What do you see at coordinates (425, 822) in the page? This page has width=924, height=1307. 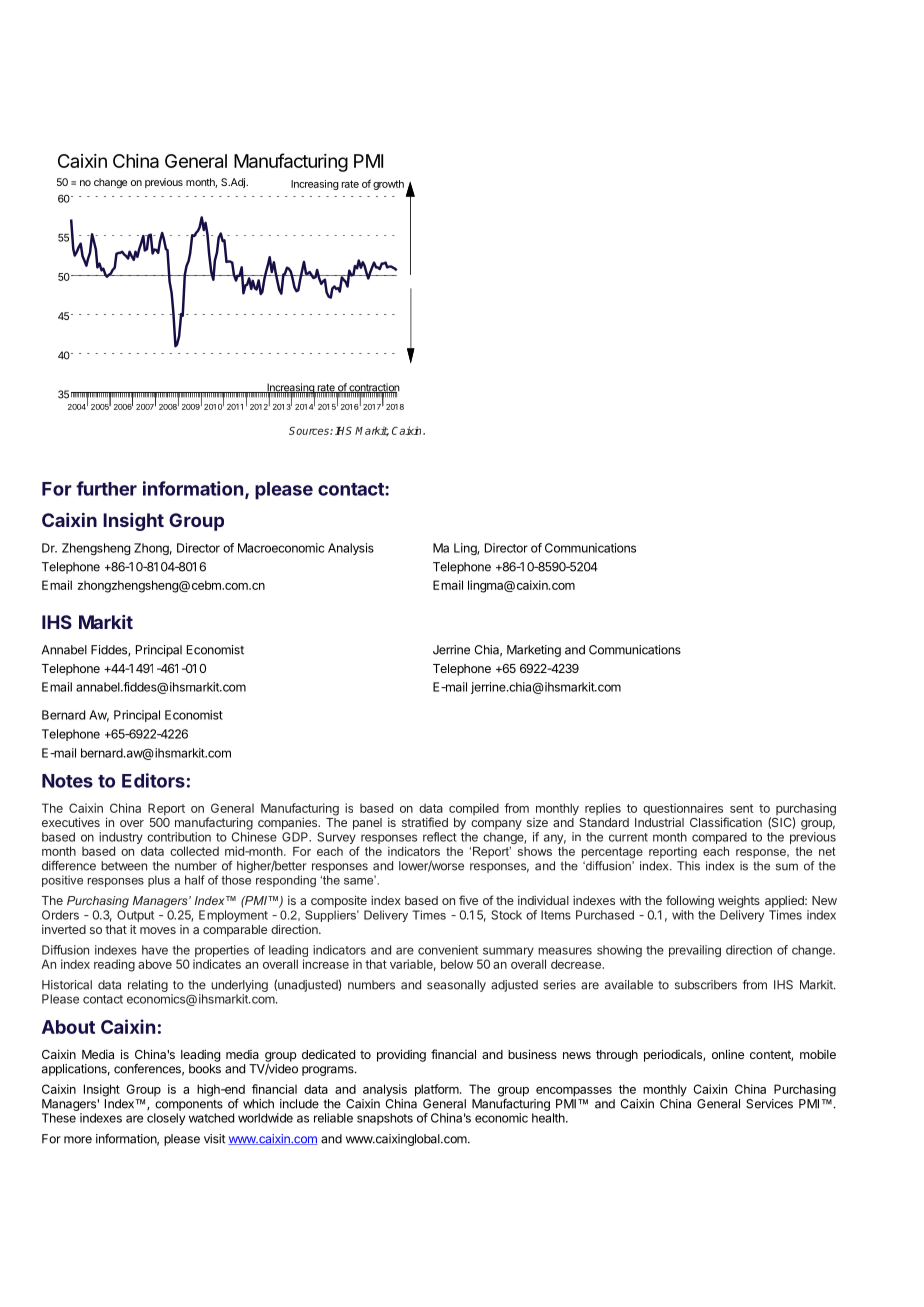 I see `stratified` at bounding box center [425, 822].
